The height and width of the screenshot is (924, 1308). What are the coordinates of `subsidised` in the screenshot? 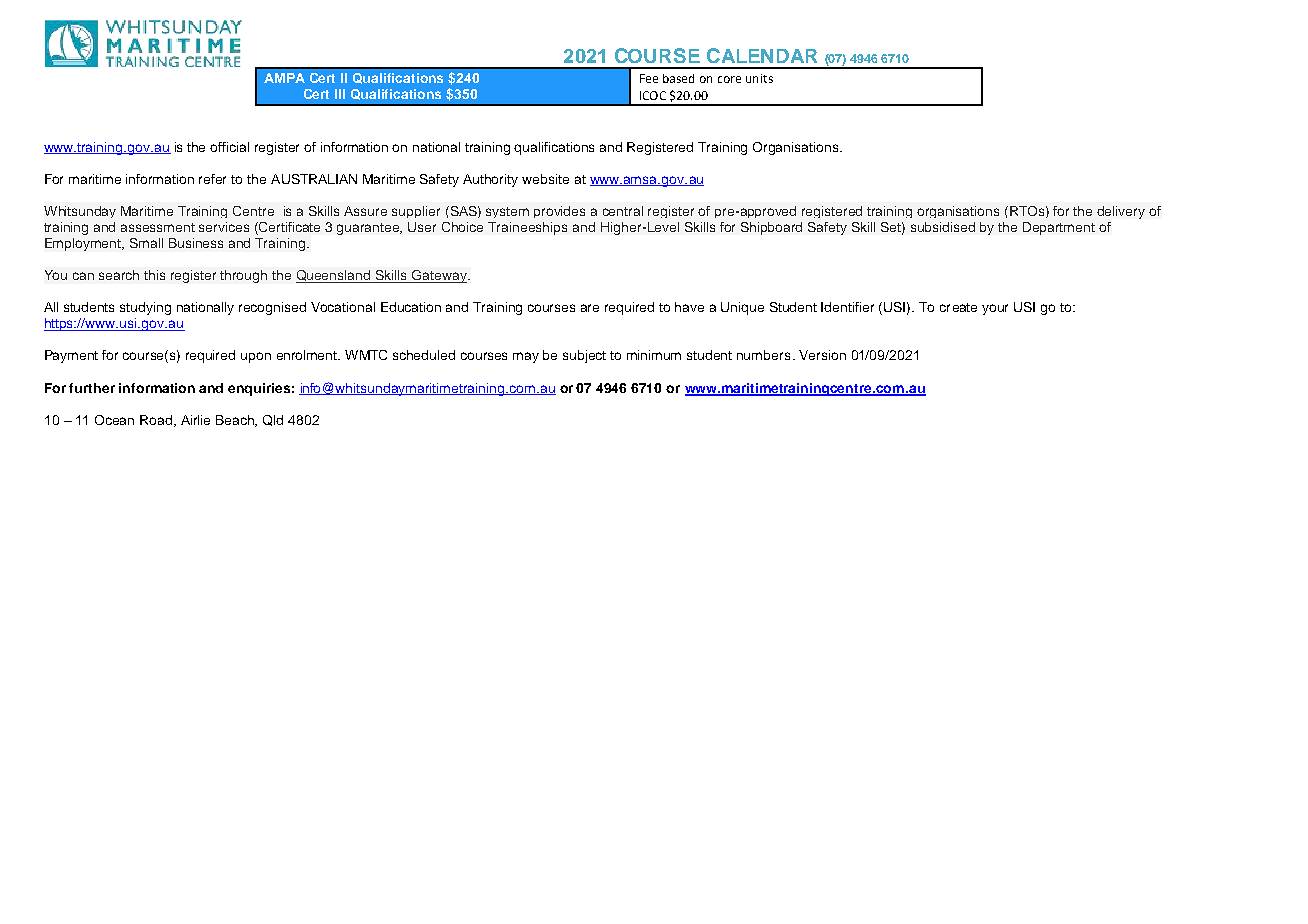 It's located at (943, 227).
